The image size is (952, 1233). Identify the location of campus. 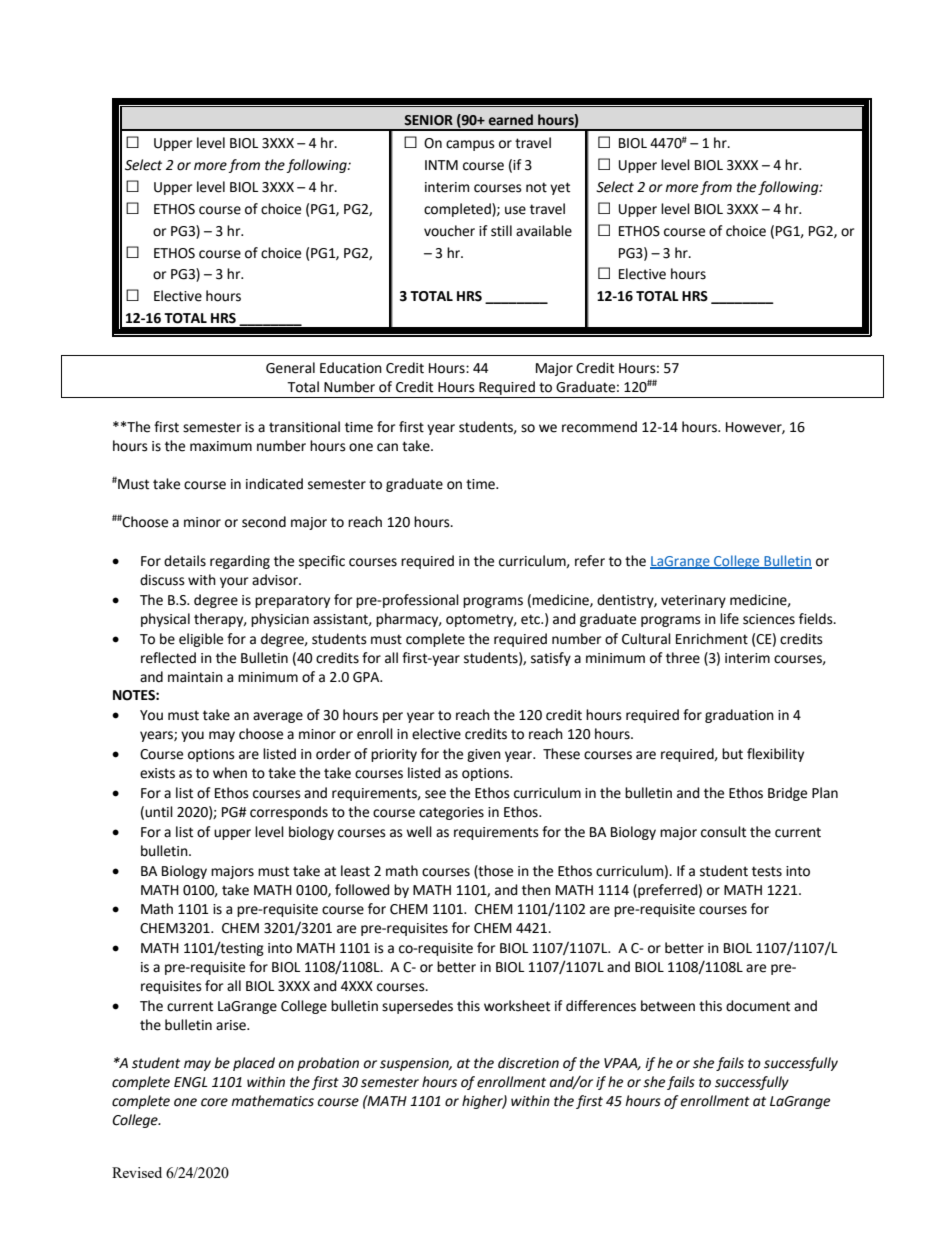
(470, 145).
